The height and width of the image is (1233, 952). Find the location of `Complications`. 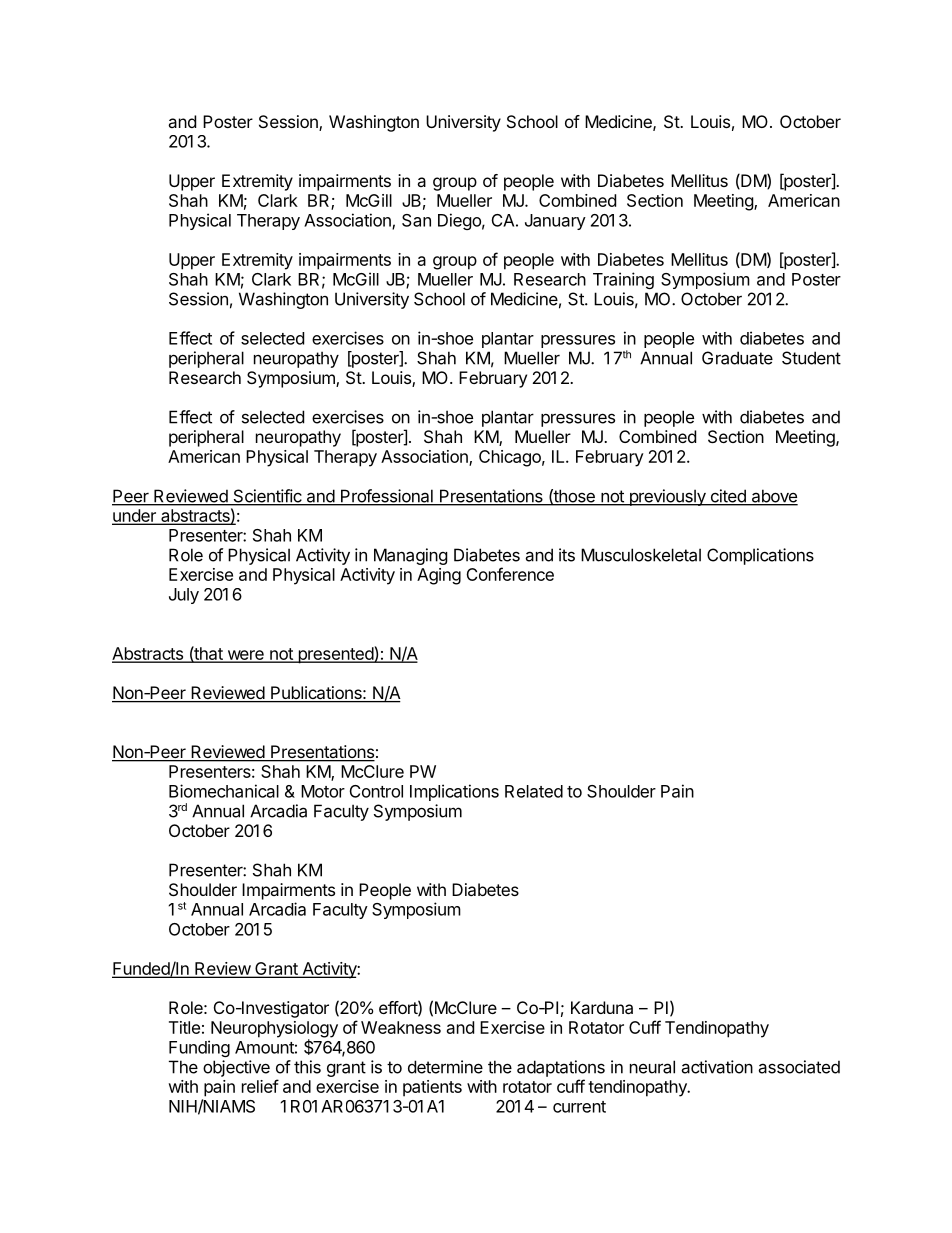

Complications is located at coordinates (760, 556).
